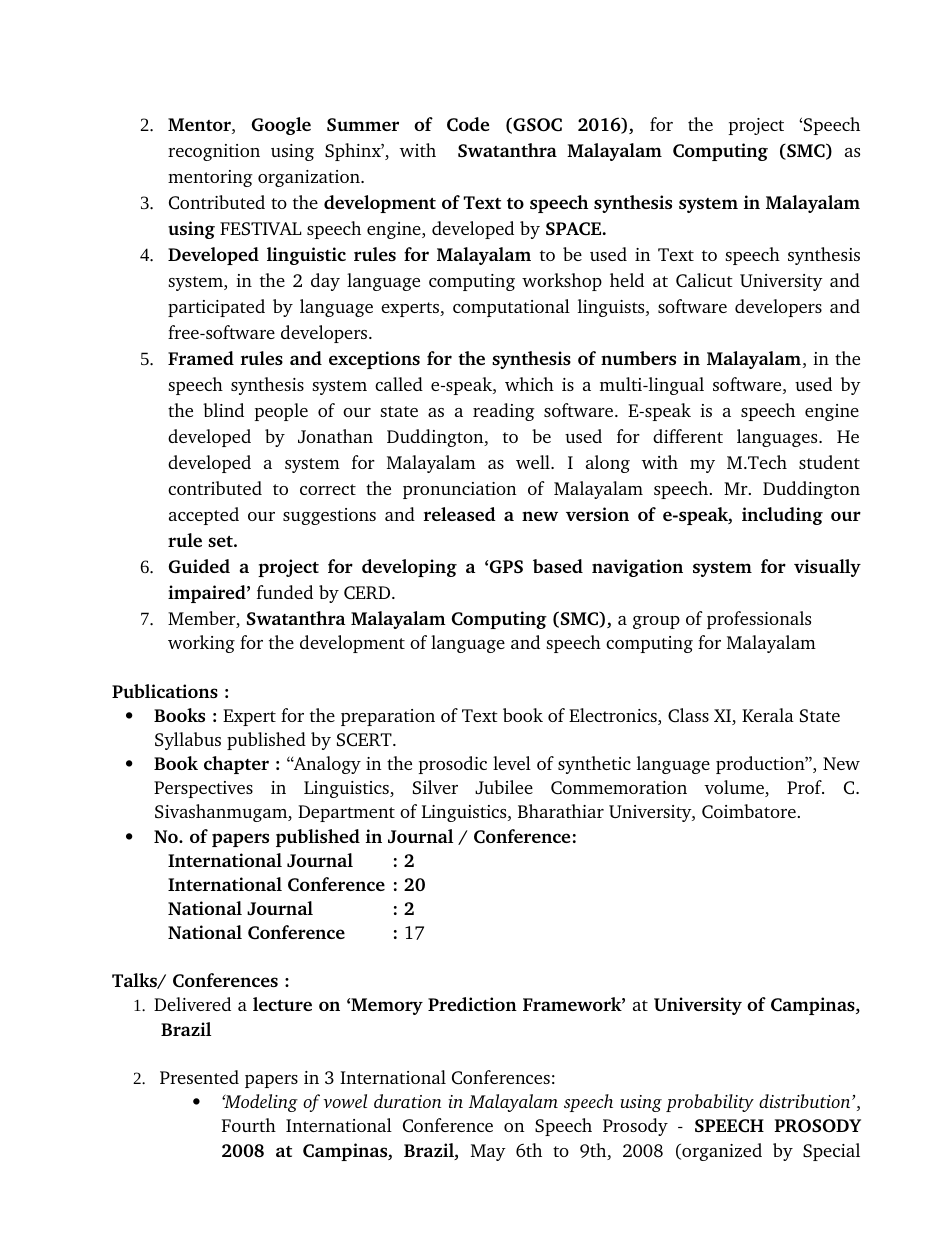 The width and height of the page is (952, 1233). Describe the element at coordinates (504, 787) in the page. I see `Jubilee` at that location.
